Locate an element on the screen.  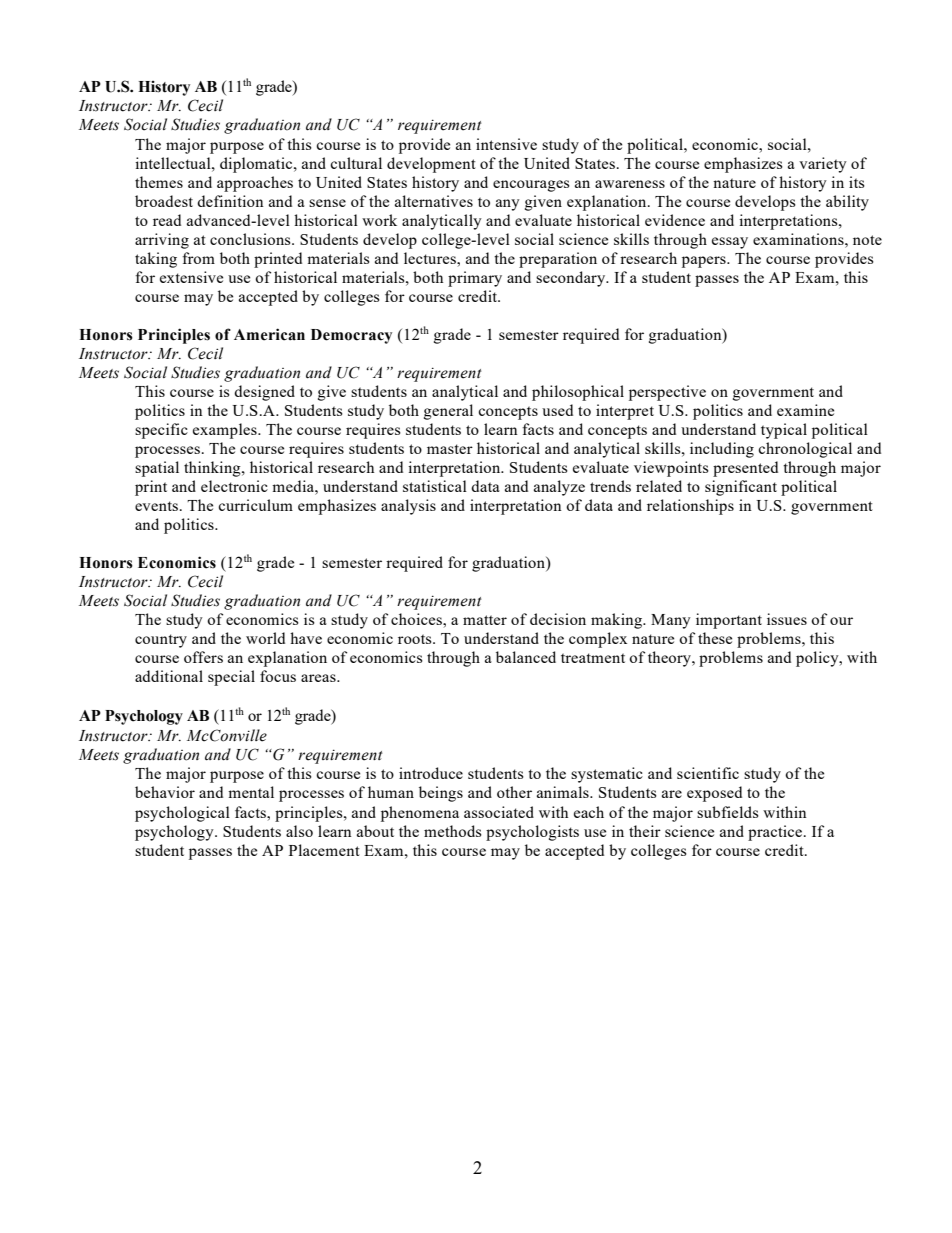
analyze is located at coordinates (559, 488).
